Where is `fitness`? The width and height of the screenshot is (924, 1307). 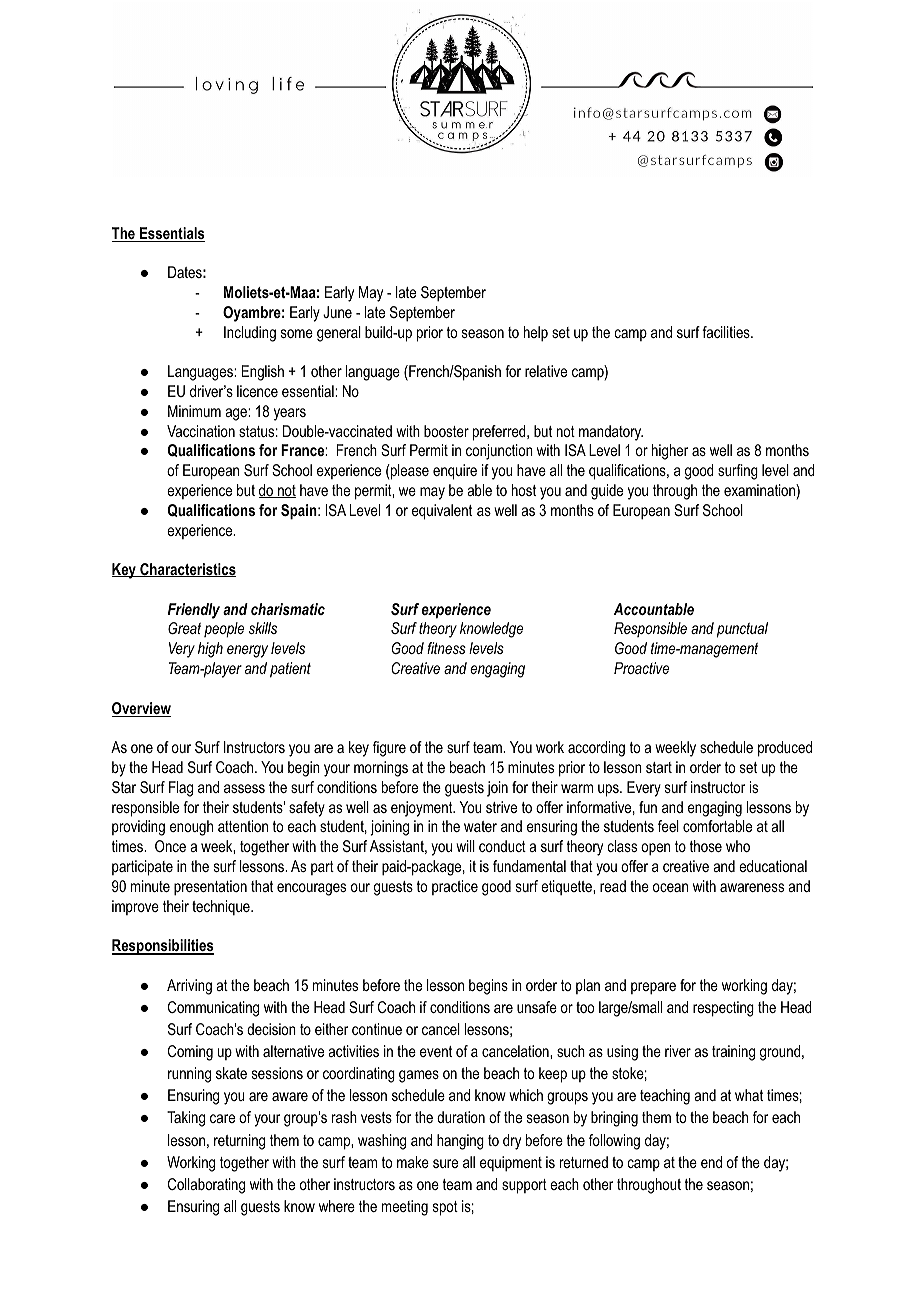 fitness is located at coordinates (446, 648).
